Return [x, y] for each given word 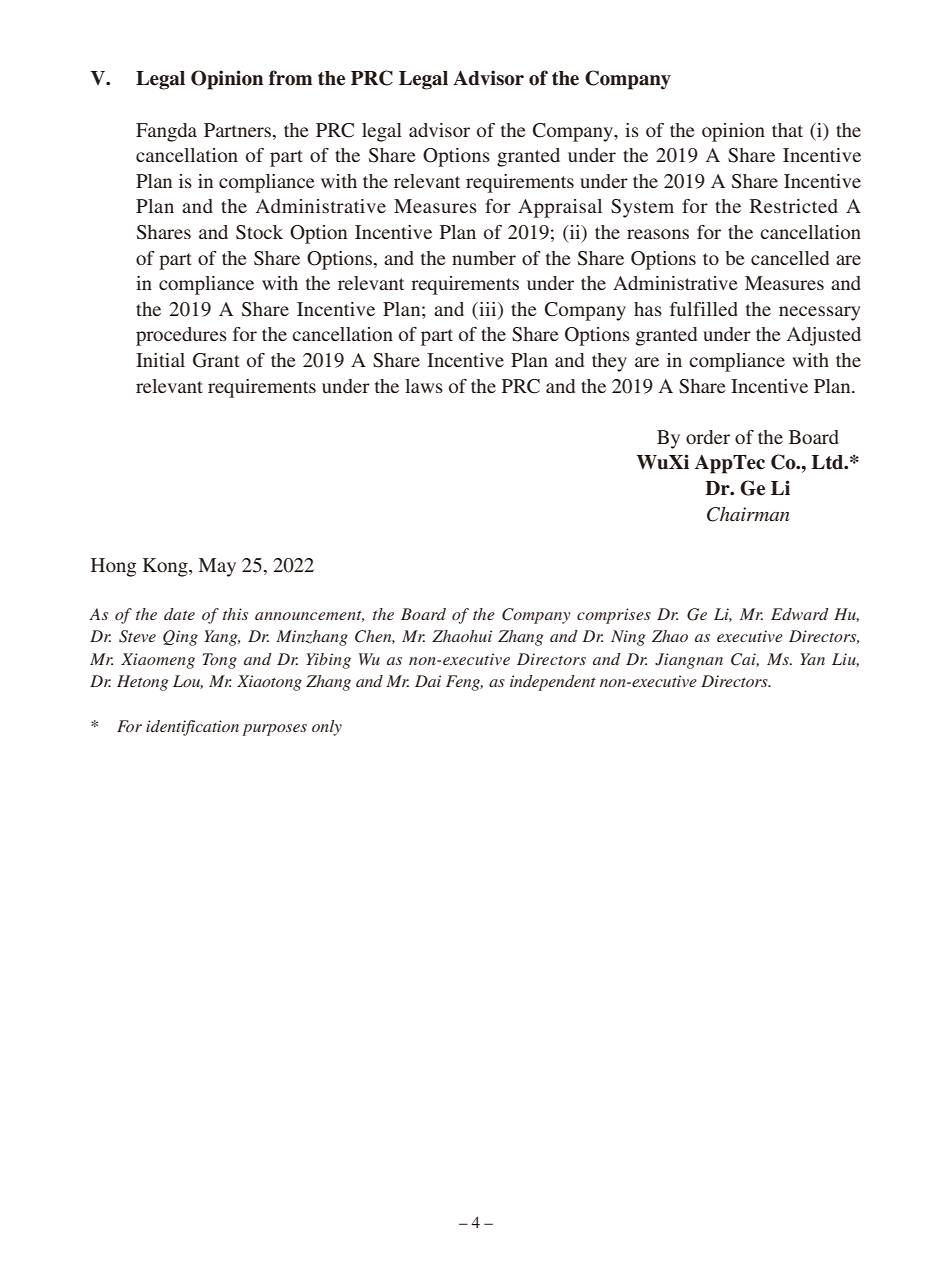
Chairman [748, 514]
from [290, 78]
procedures [181, 336]
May [217, 567]
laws [424, 386]
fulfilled [704, 309]
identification [192, 728]
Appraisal [560, 208]
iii [488, 309]
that [787, 130]
